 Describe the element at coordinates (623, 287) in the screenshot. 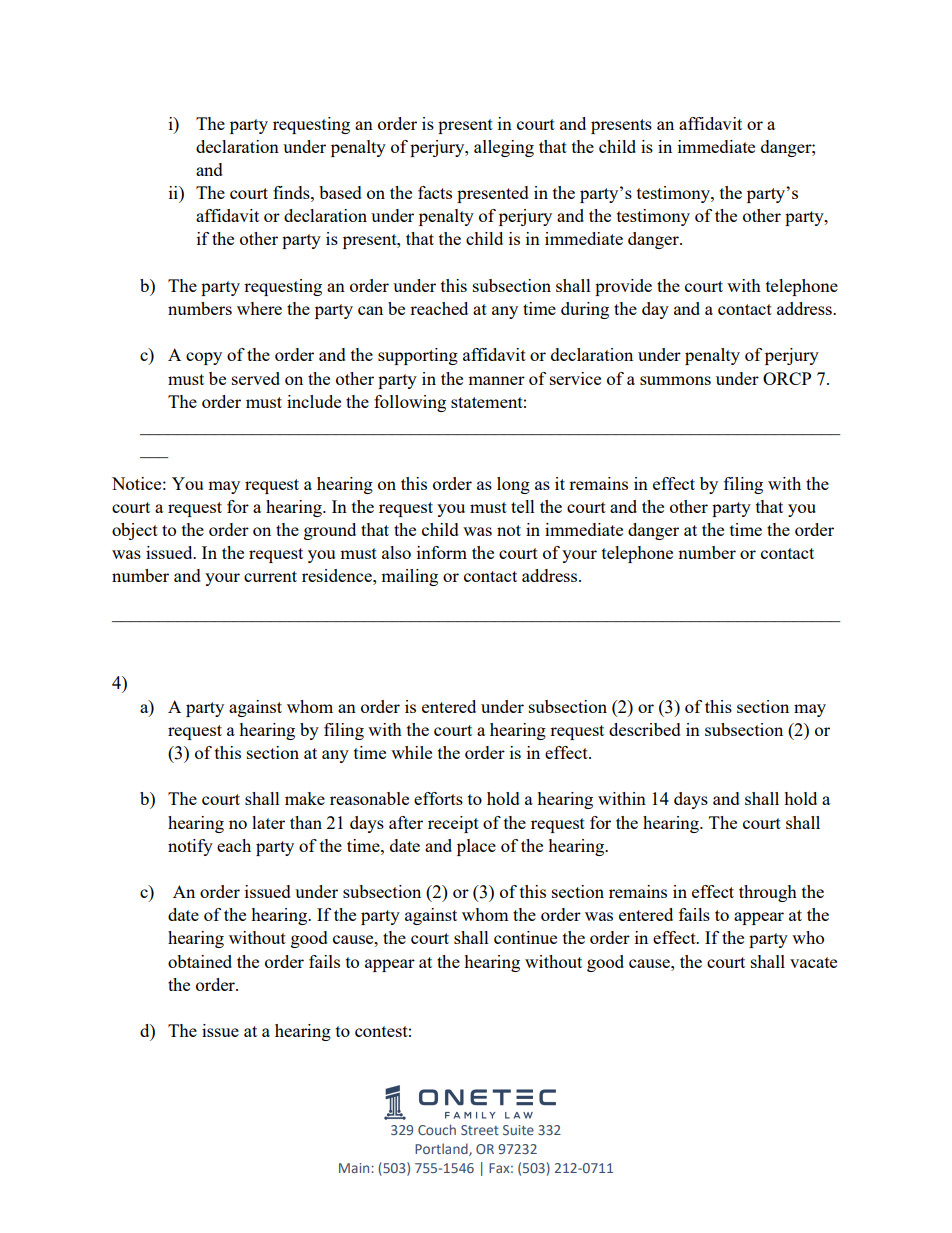

I see `provide` at that location.
